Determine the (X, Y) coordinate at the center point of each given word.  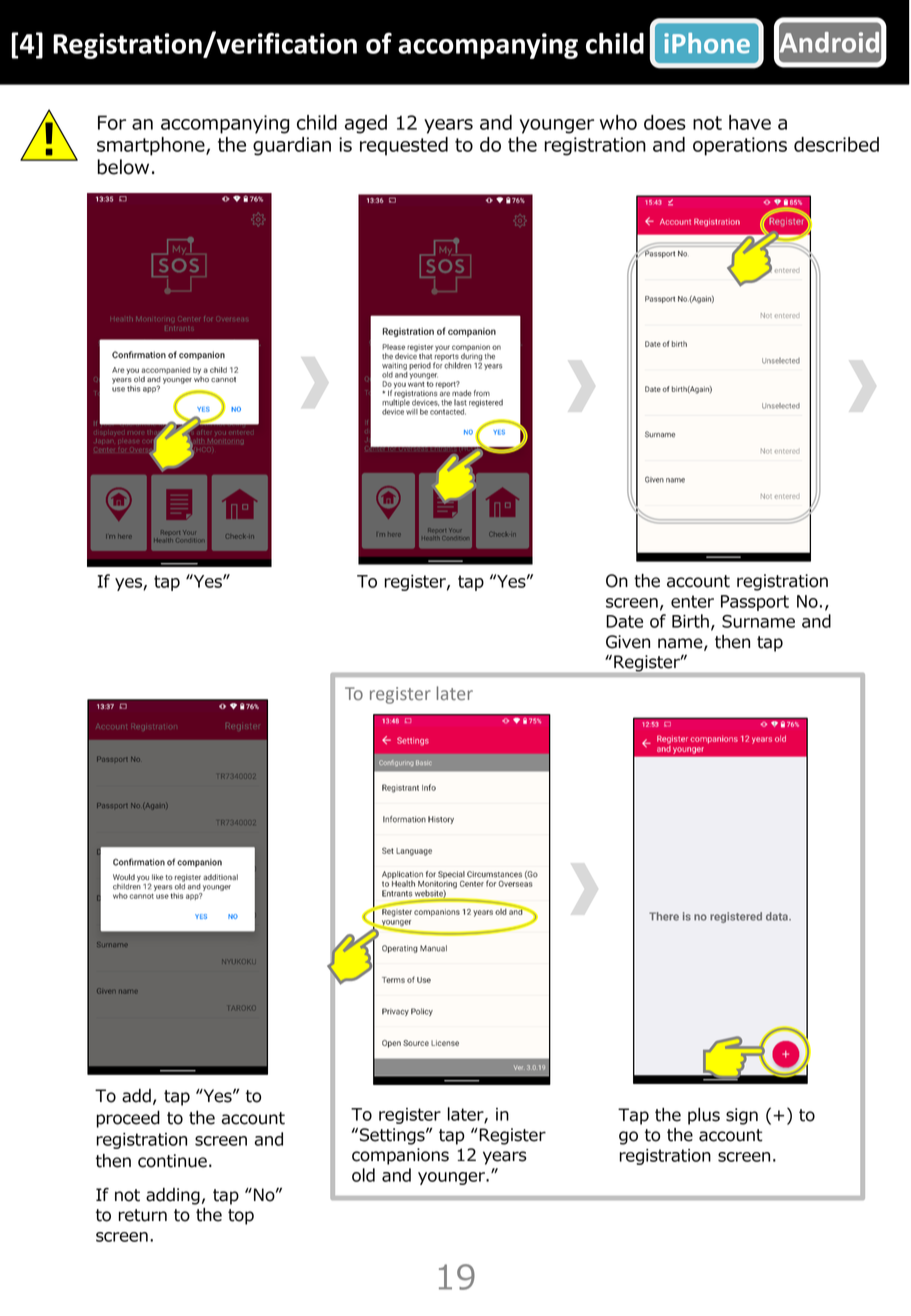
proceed (128, 1119)
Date (624, 621)
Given (628, 642)
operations (740, 146)
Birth (690, 621)
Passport (755, 603)
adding (173, 1196)
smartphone (152, 146)
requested (404, 146)
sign (742, 1116)
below (123, 167)
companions (400, 1156)
